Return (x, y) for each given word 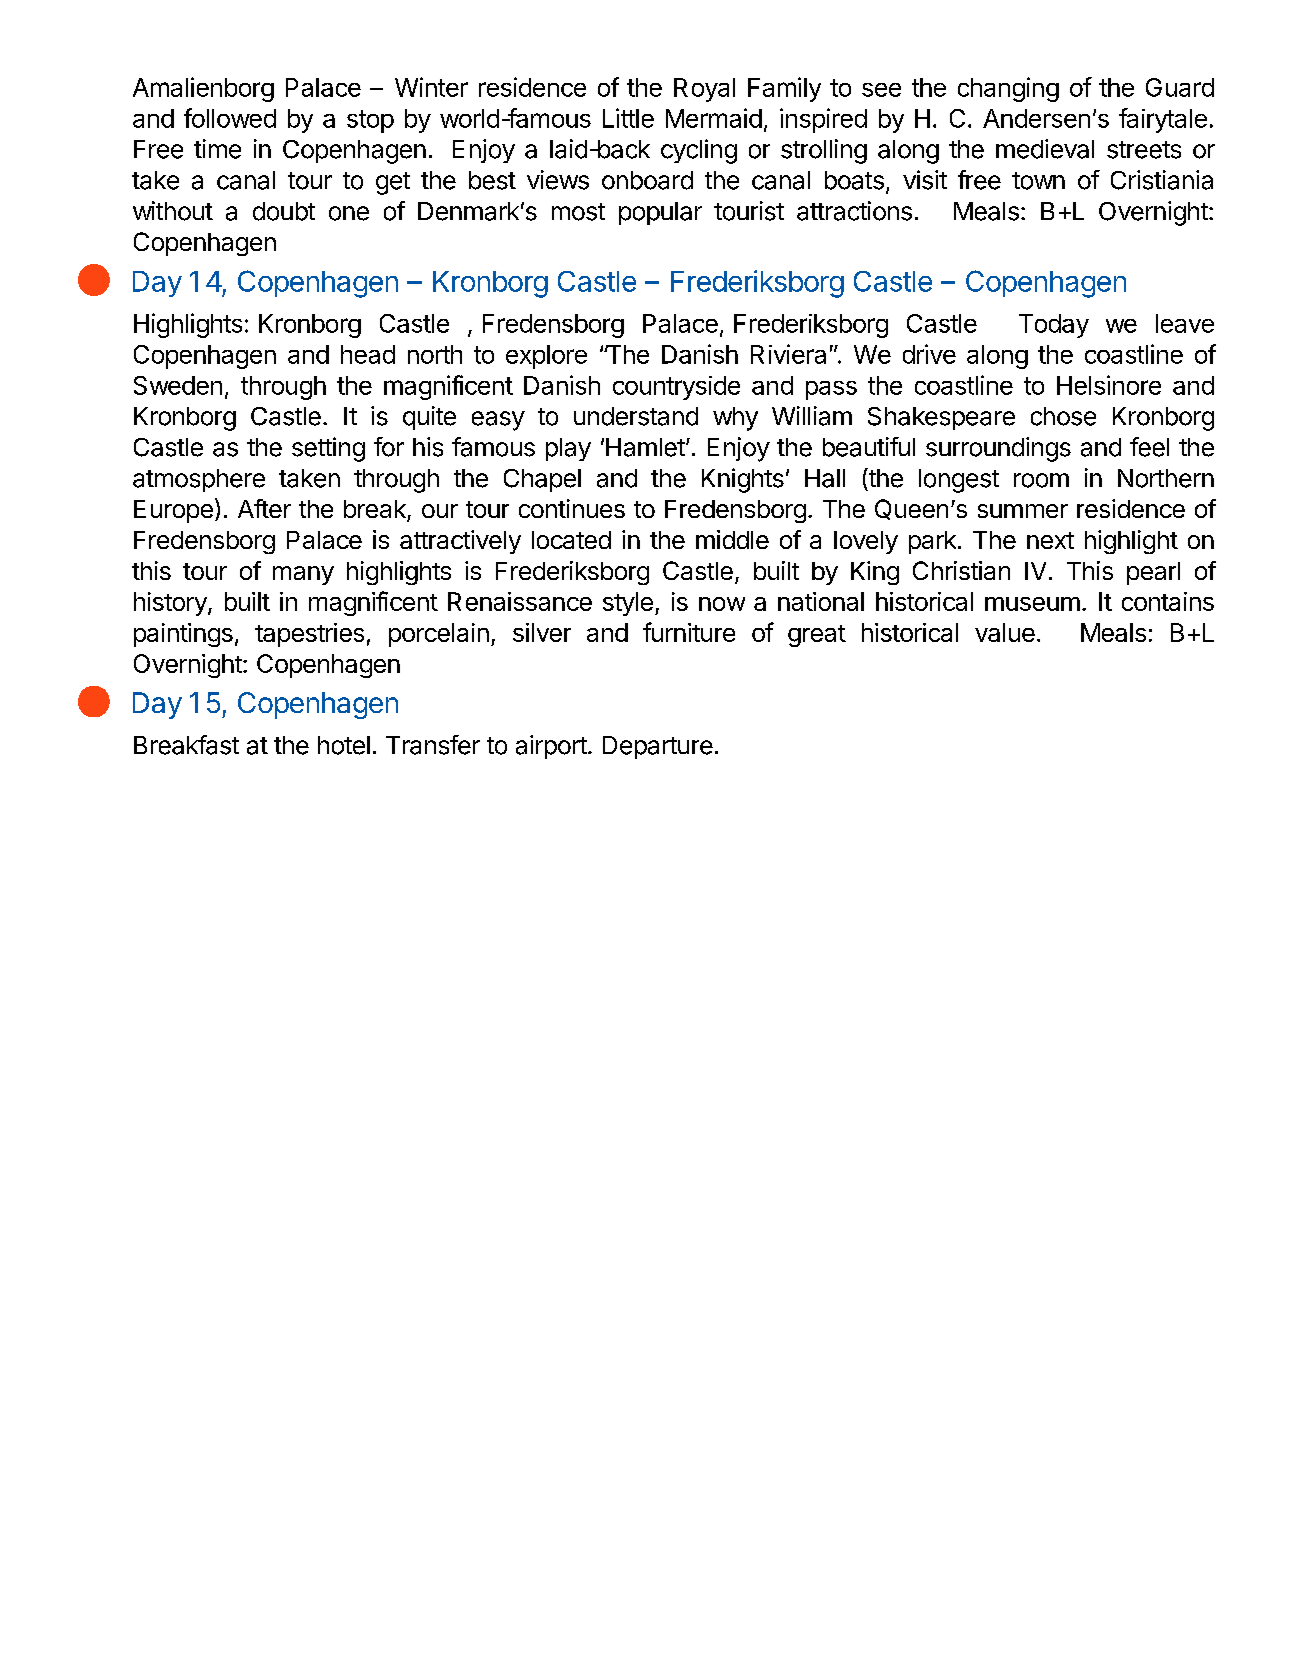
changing (1008, 89)
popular (660, 213)
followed (230, 118)
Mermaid (714, 118)
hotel (344, 745)
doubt (284, 211)
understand (636, 416)
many (303, 575)
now (722, 604)
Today (1054, 326)
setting (328, 449)
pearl (1153, 573)
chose (1063, 416)
